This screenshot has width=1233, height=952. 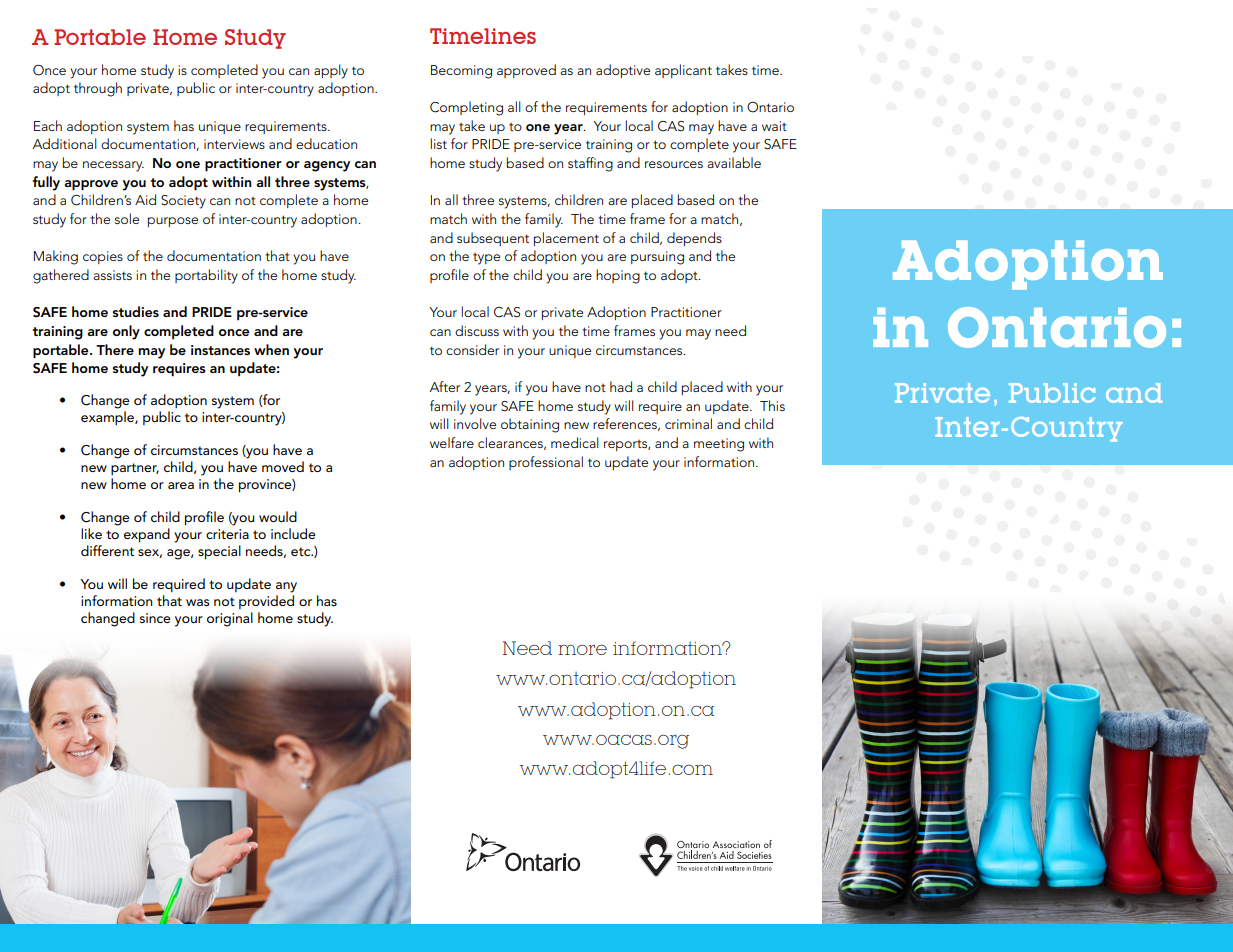 I want to click on through, so click(x=98, y=89).
